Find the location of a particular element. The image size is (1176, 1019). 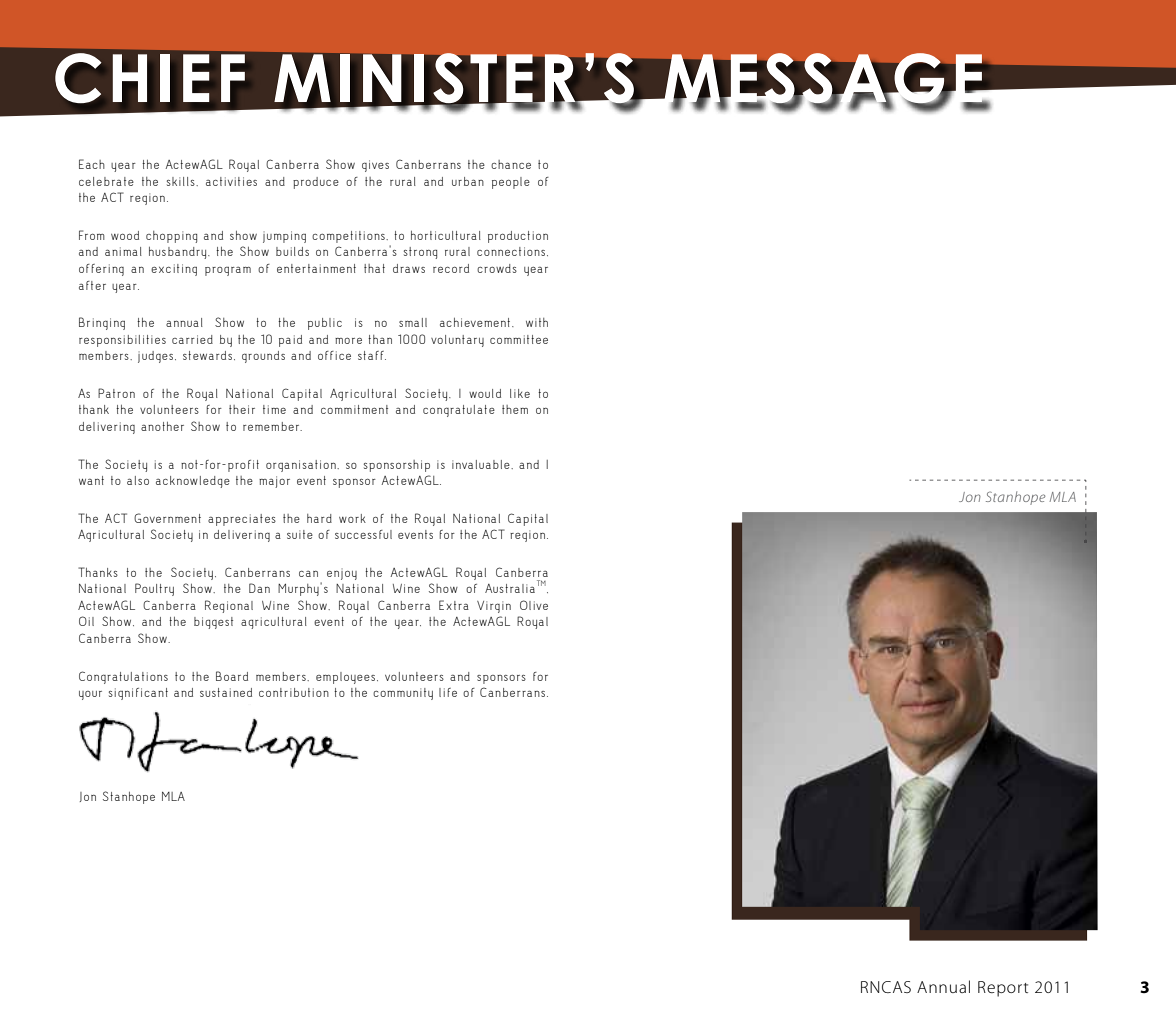

significant is located at coordinates (138, 694).
